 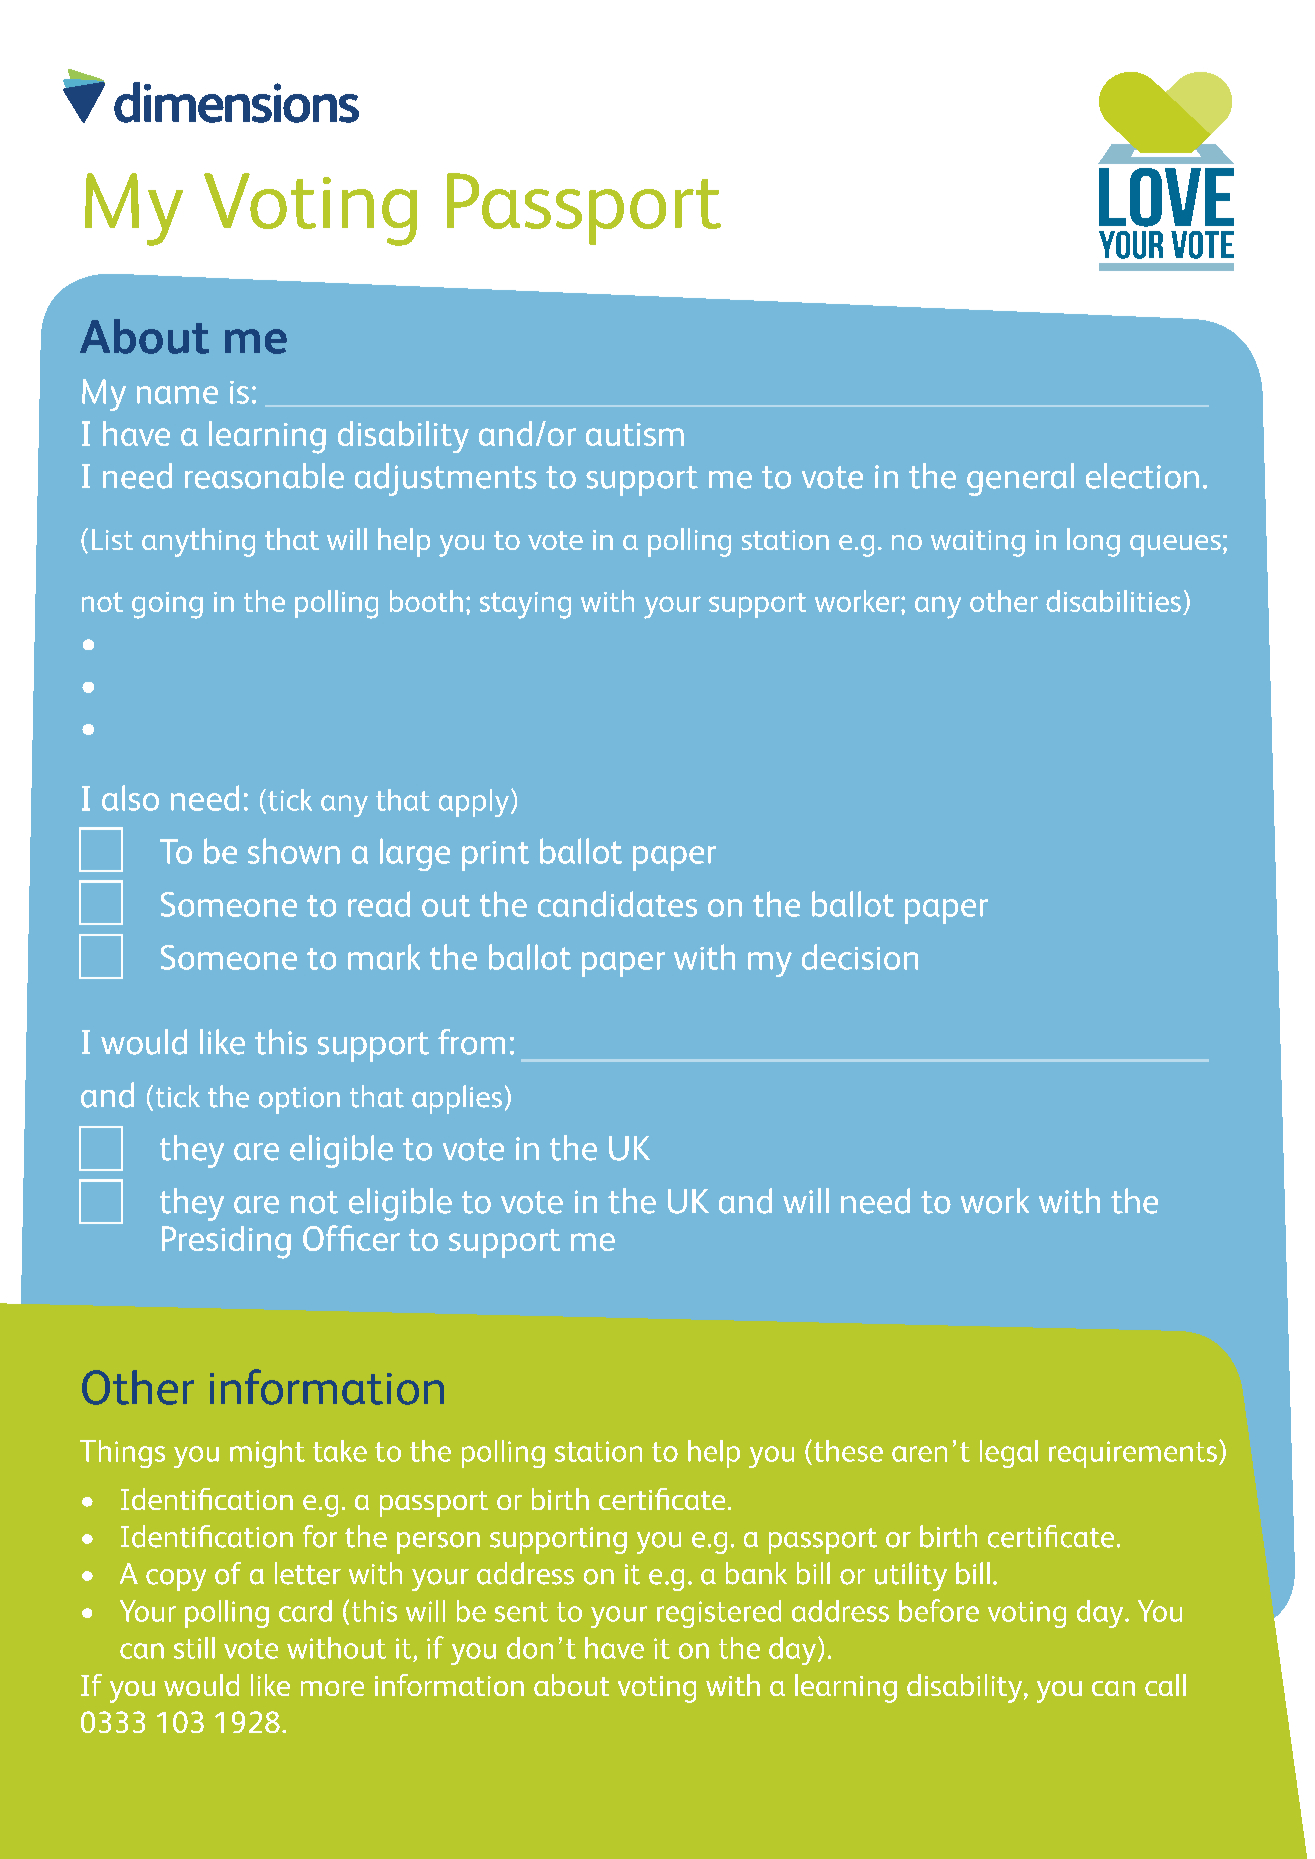 What do you see at coordinates (264, 476) in the image?
I see `reasonable` at bounding box center [264, 476].
